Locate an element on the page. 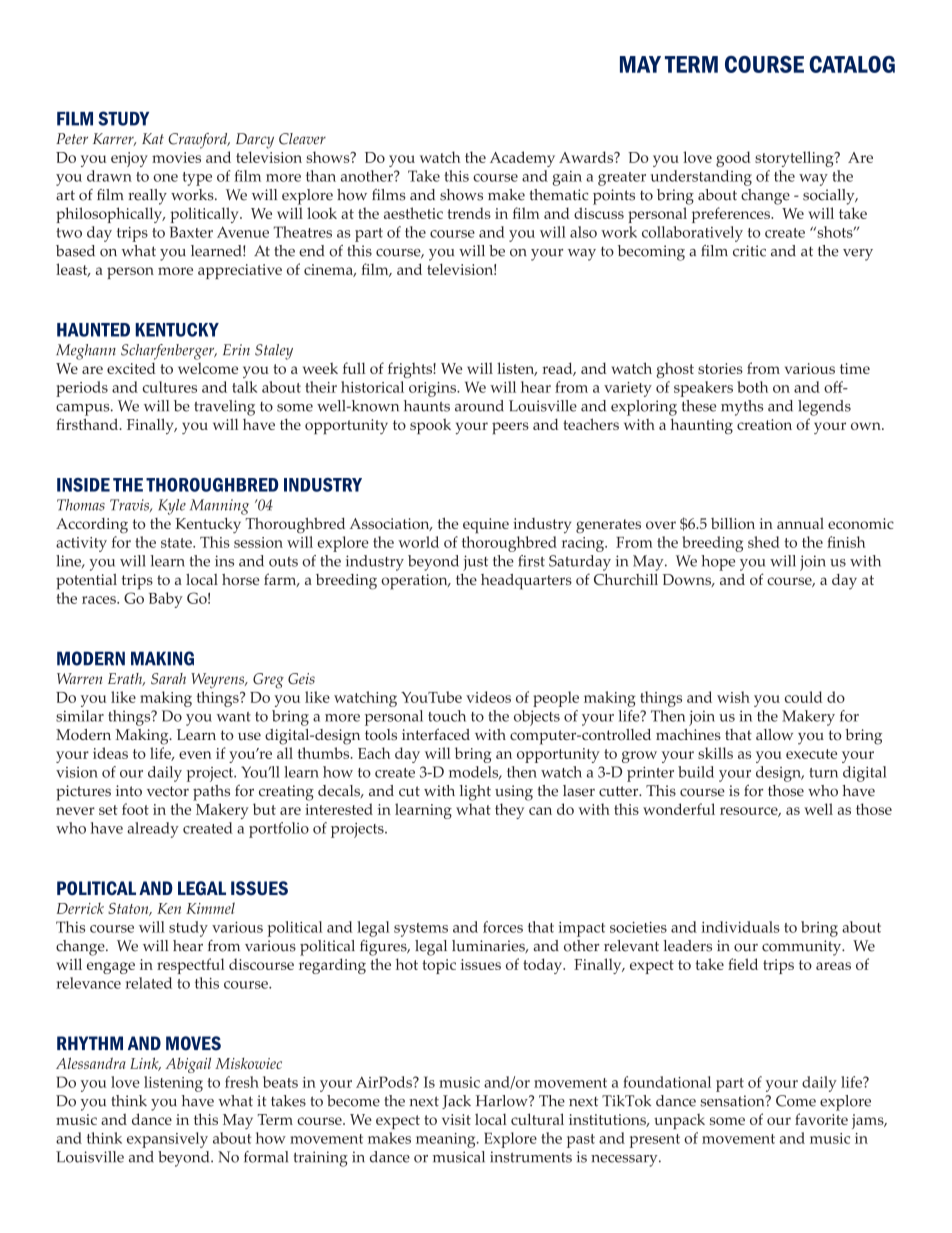 The height and width of the image is (1233, 952). excited is located at coordinates (131, 368).
